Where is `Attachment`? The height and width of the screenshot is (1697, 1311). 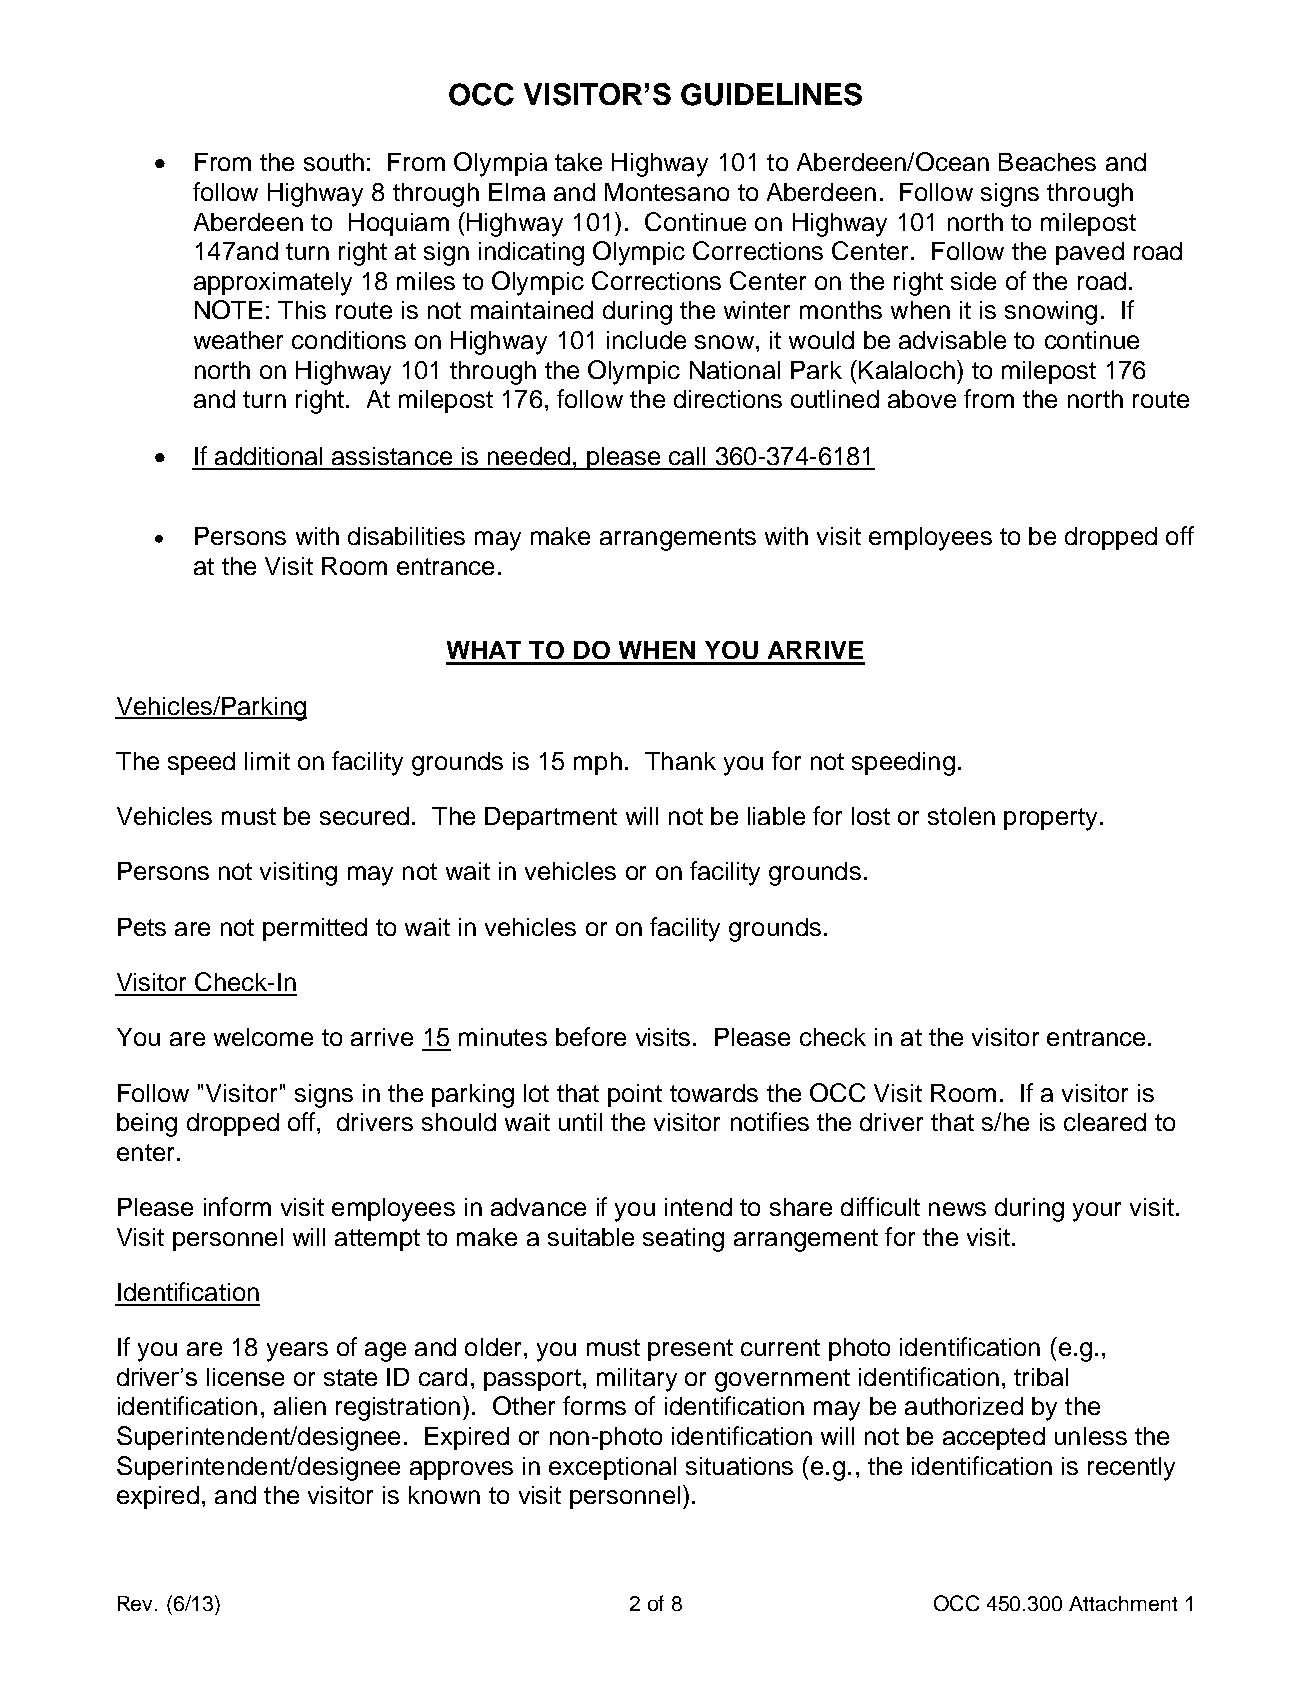 Attachment is located at coordinates (1123, 1603).
